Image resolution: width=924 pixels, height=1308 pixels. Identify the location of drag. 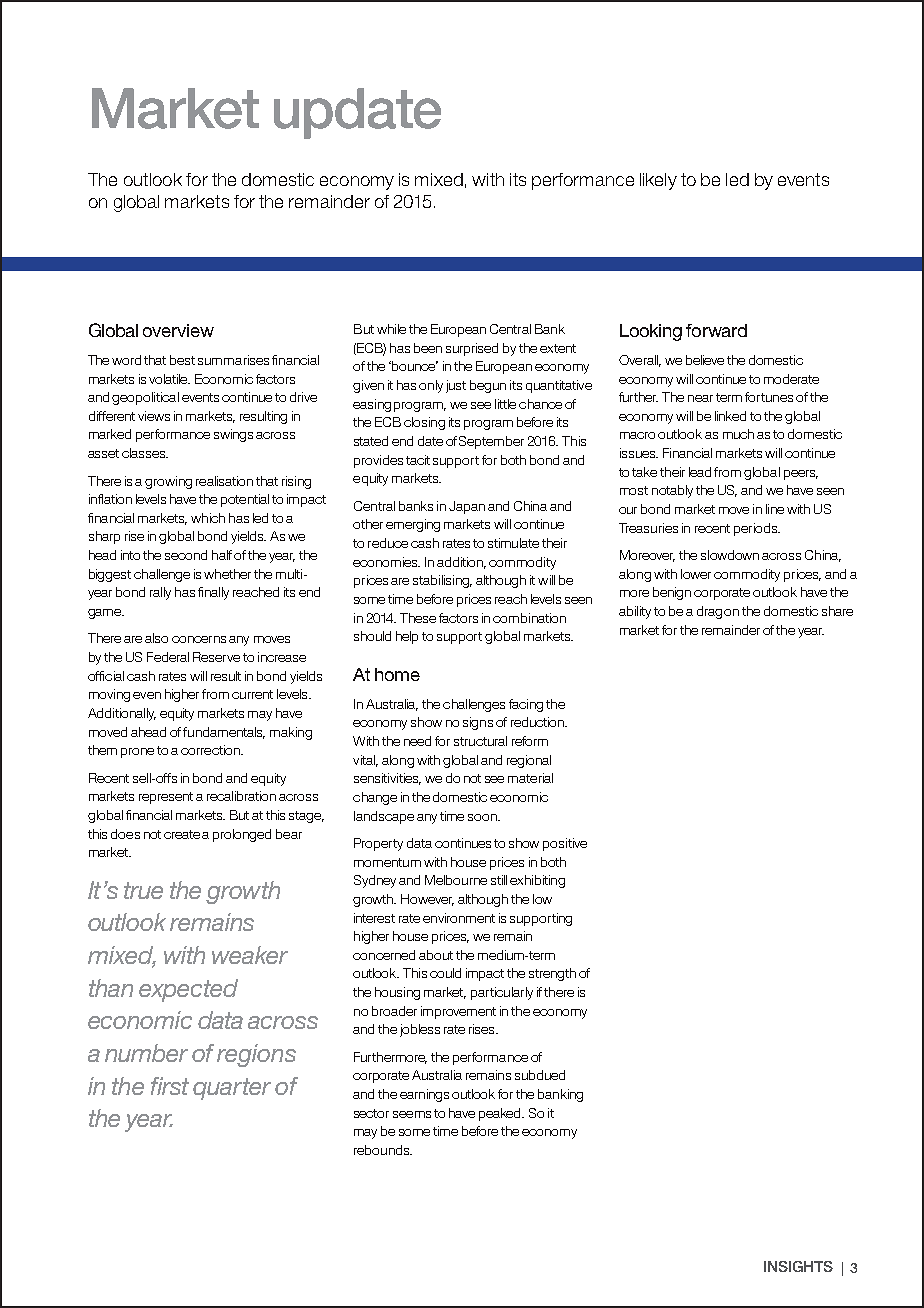
(709, 612).
